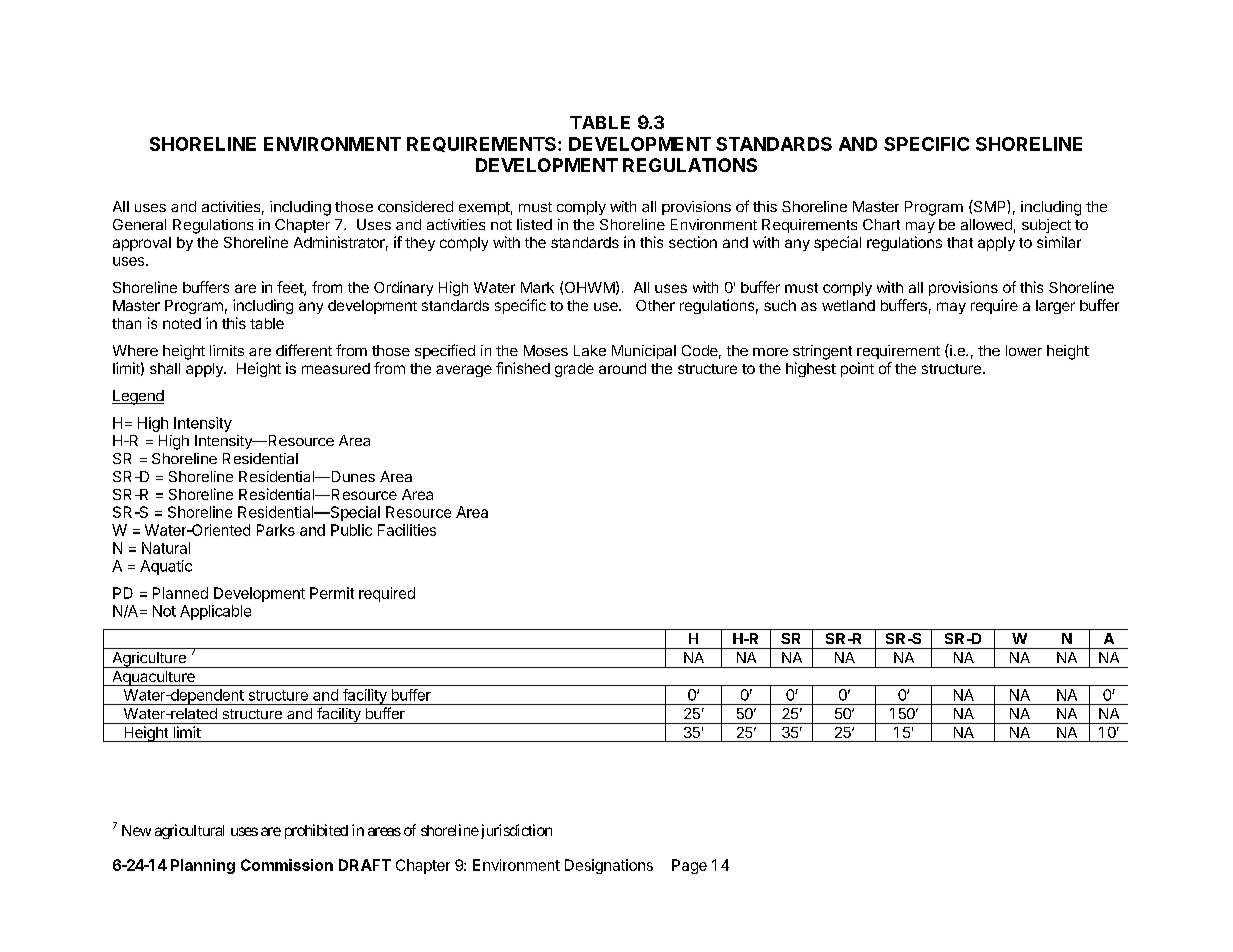 The image size is (1233, 952). What do you see at coordinates (857, 369) in the screenshot?
I see `point` at bounding box center [857, 369].
